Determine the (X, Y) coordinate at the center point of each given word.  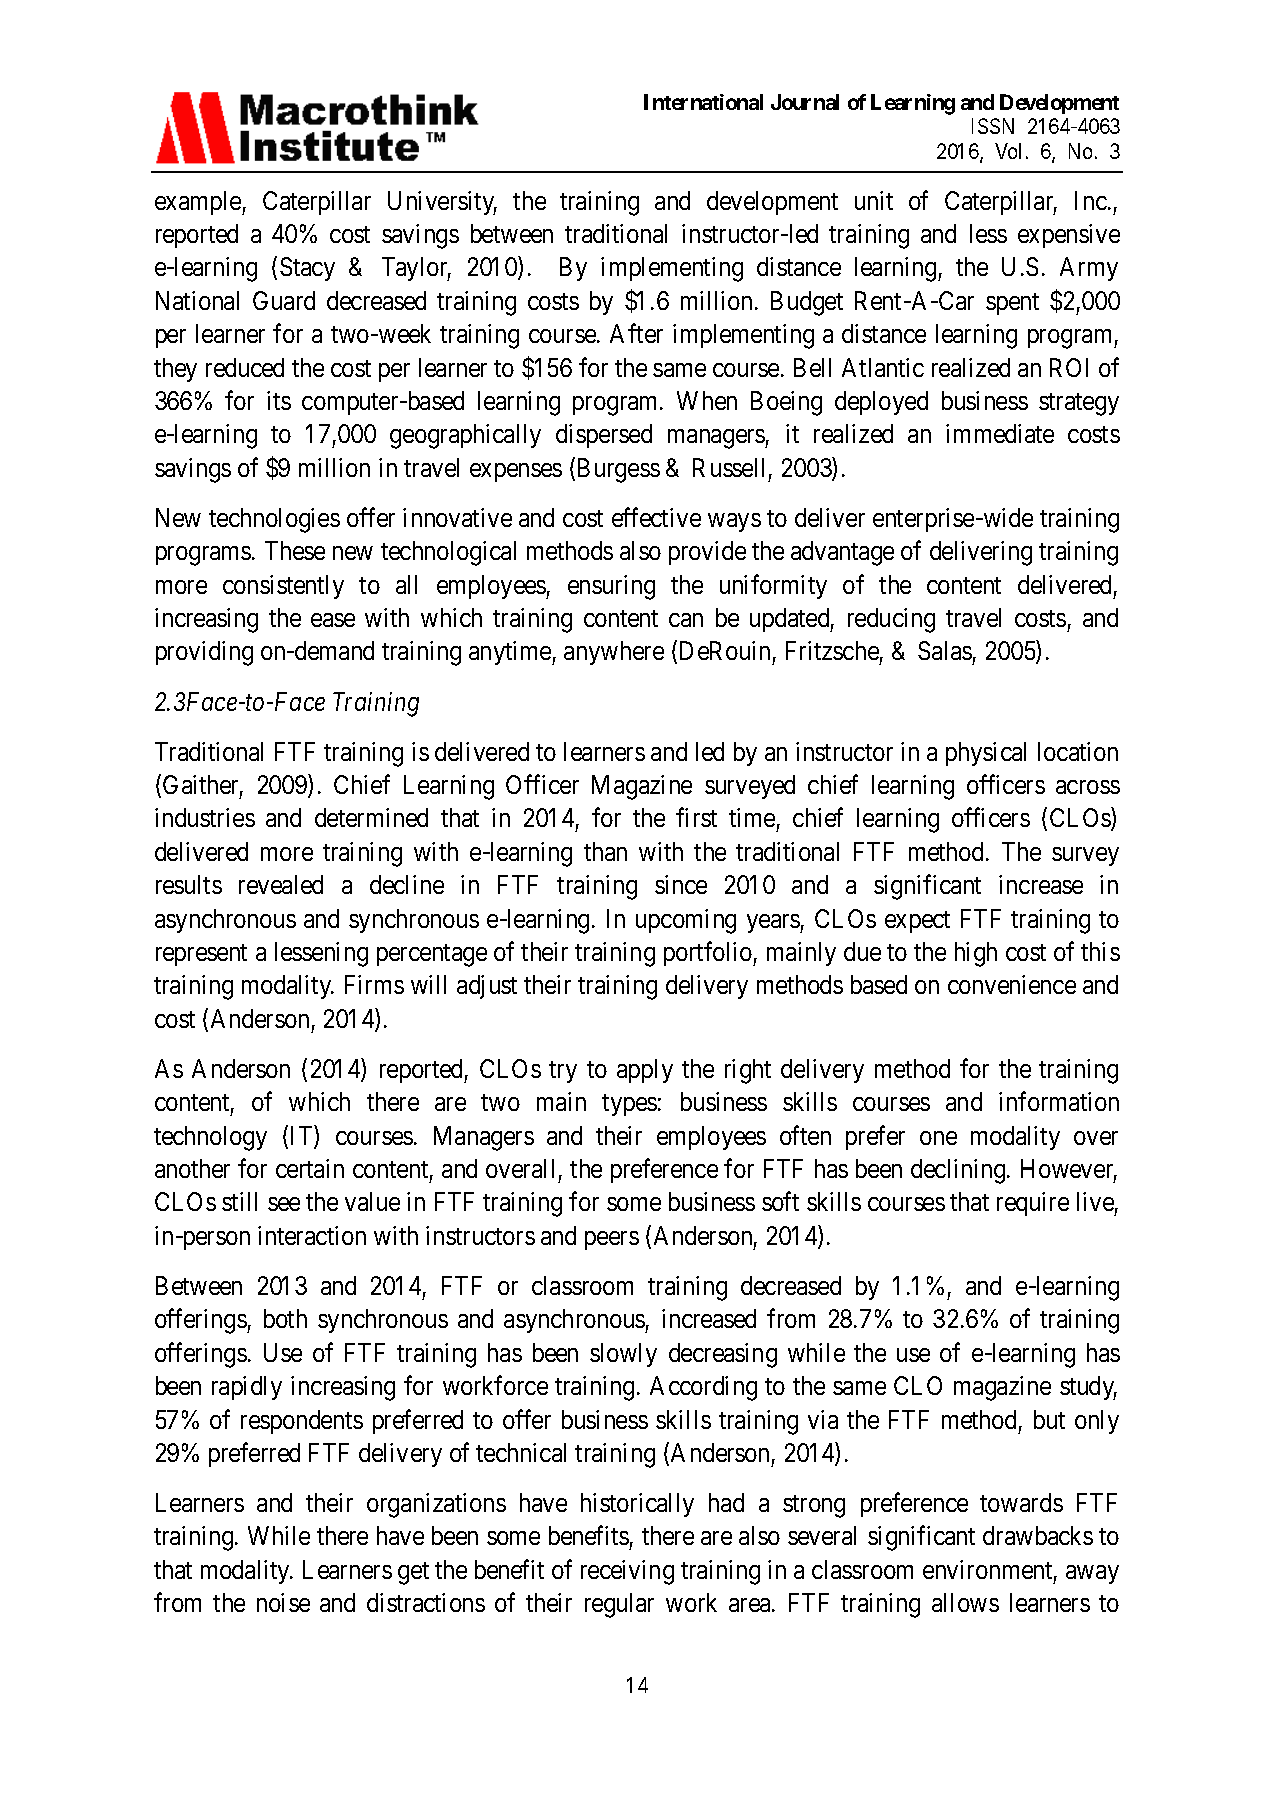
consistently (283, 587)
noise (283, 1602)
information (1059, 1101)
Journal (805, 102)
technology (210, 1138)
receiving (627, 1572)
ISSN (993, 126)
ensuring (611, 587)
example (199, 203)
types (629, 1105)
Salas (945, 650)
